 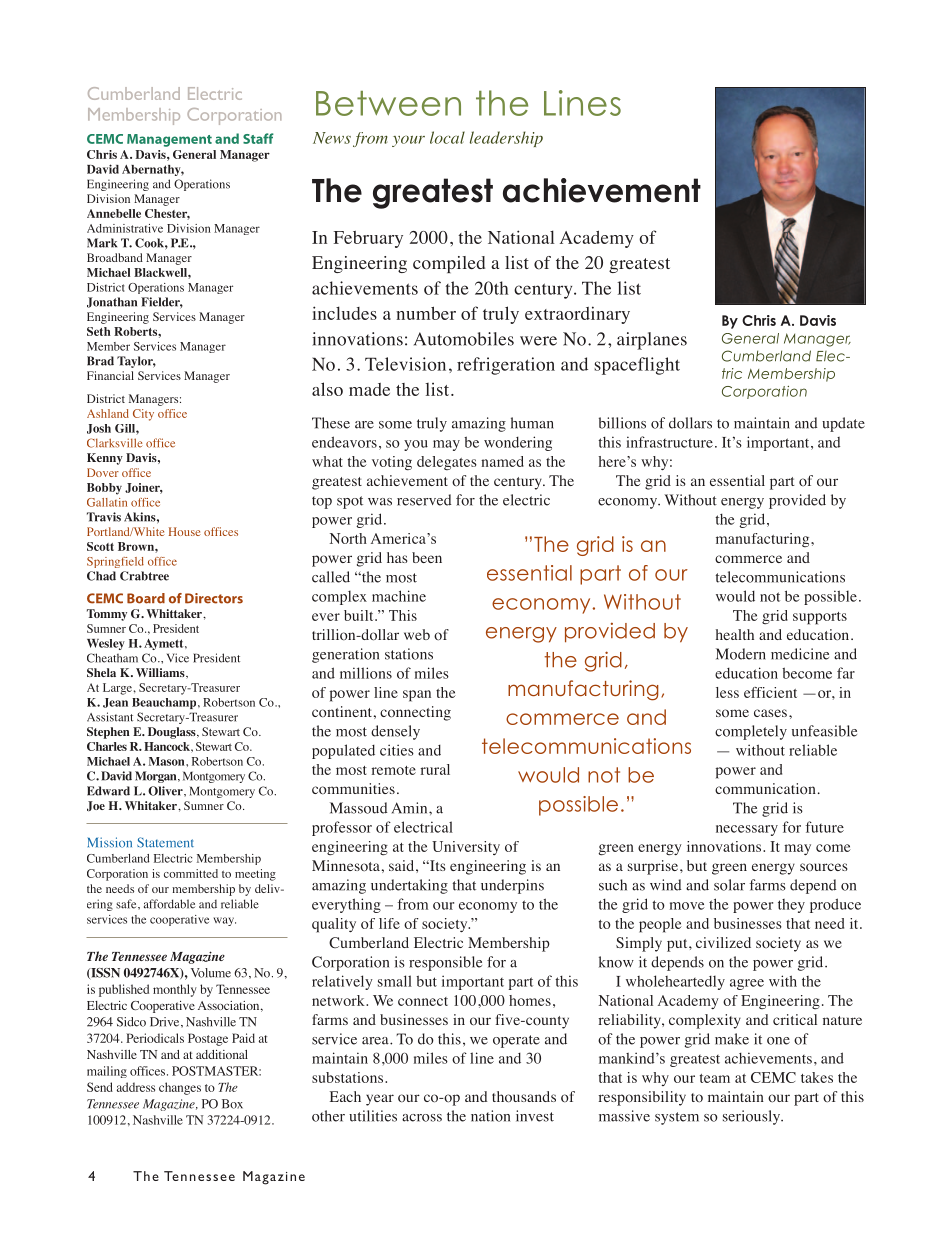 I want to click on local, so click(x=447, y=137).
